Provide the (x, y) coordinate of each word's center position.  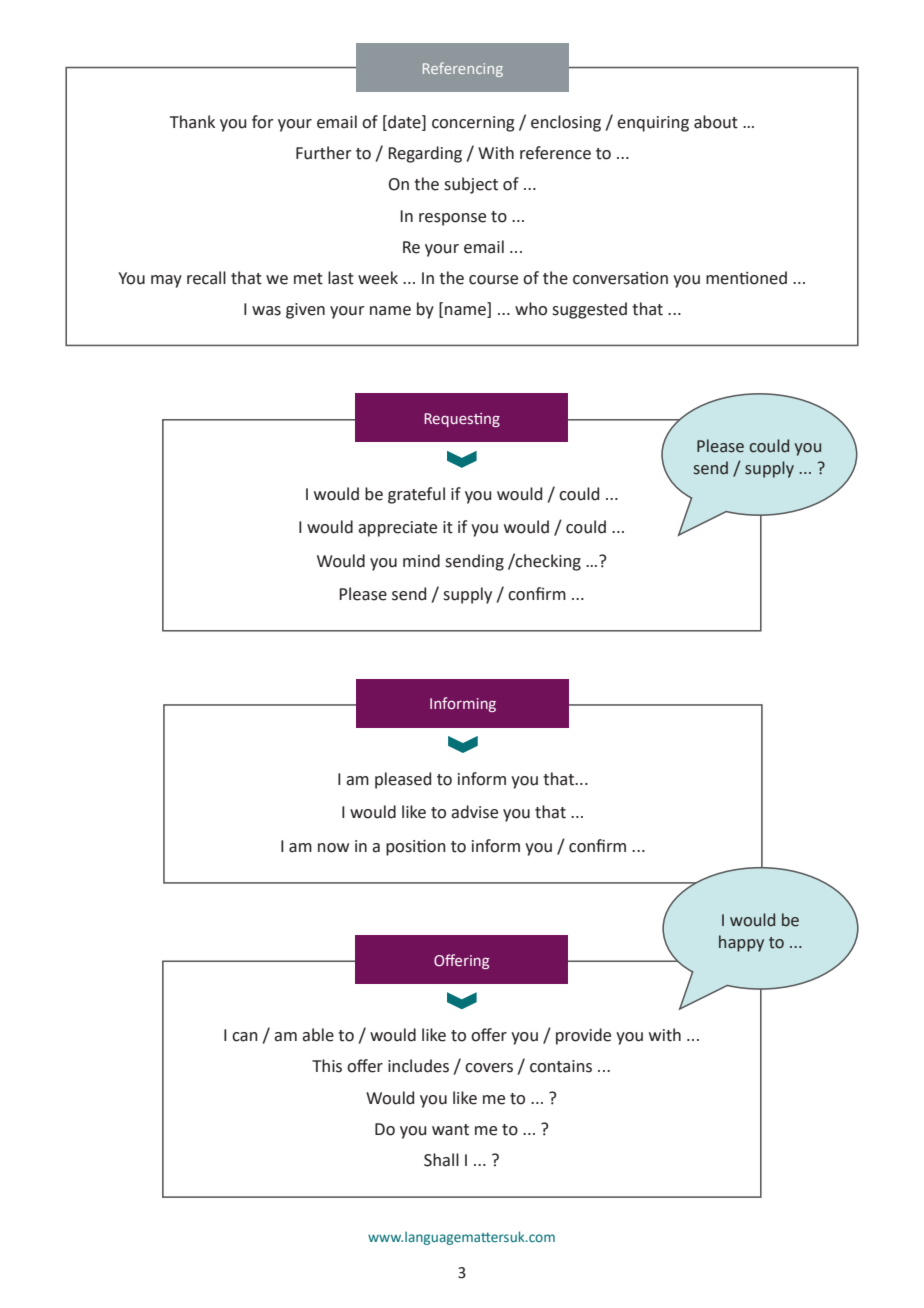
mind (421, 561)
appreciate (397, 529)
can (245, 1037)
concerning (473, 124)
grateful (416, 495)
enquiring (653, 124)
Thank (192, 122)
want (450, 1130)
